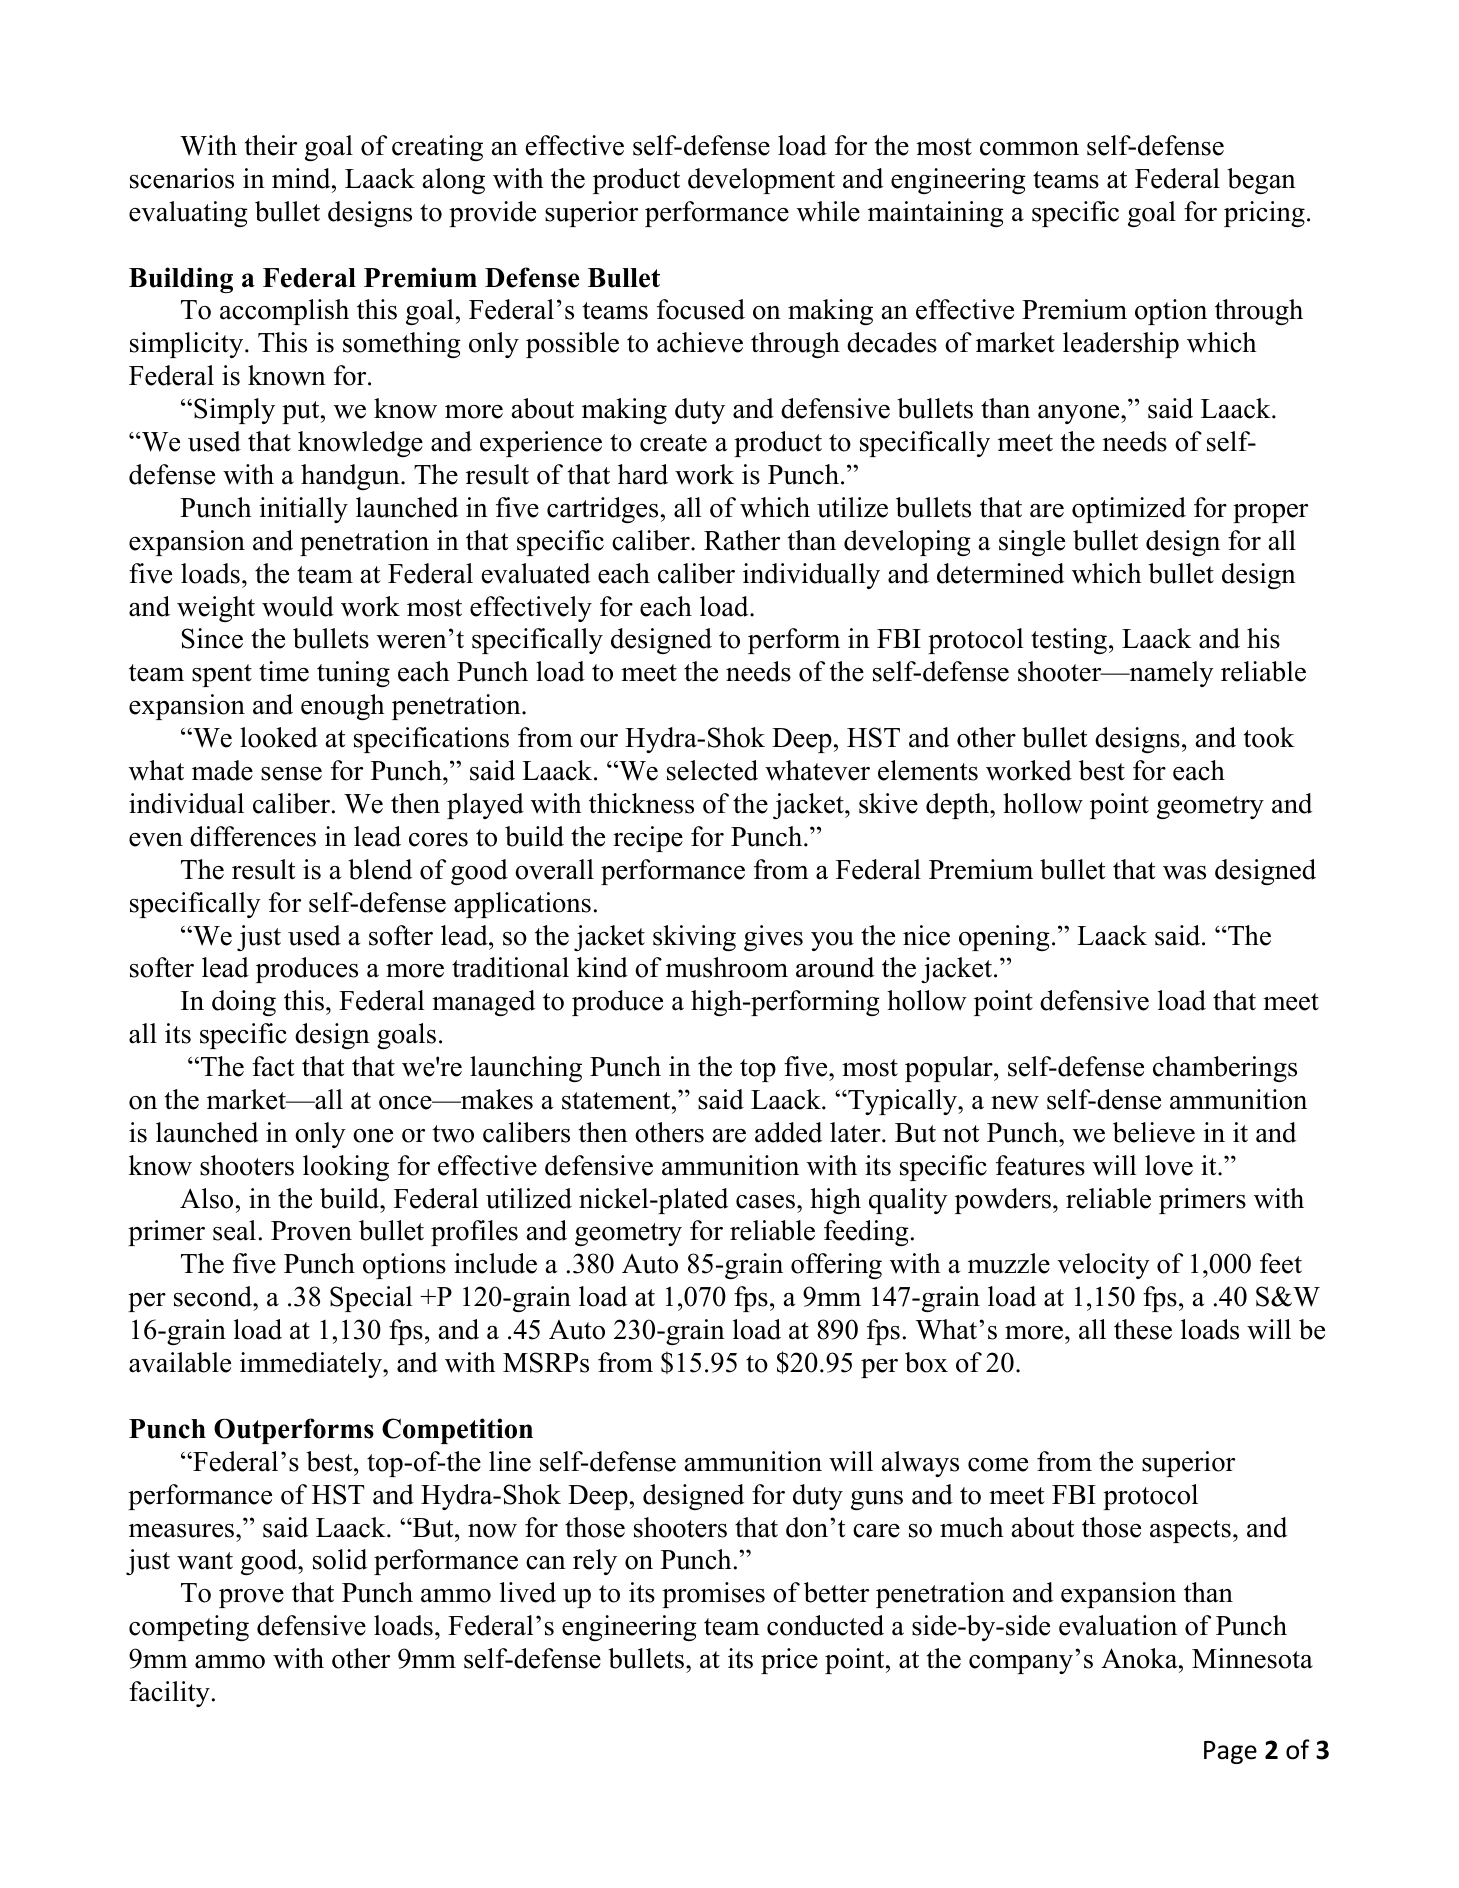 Image resolution: width=1459 pixels, height=1888 pixels. What do you see at coordinates (742, 540) in the image?
I see `Rather` at bounding box center [742, 540].
